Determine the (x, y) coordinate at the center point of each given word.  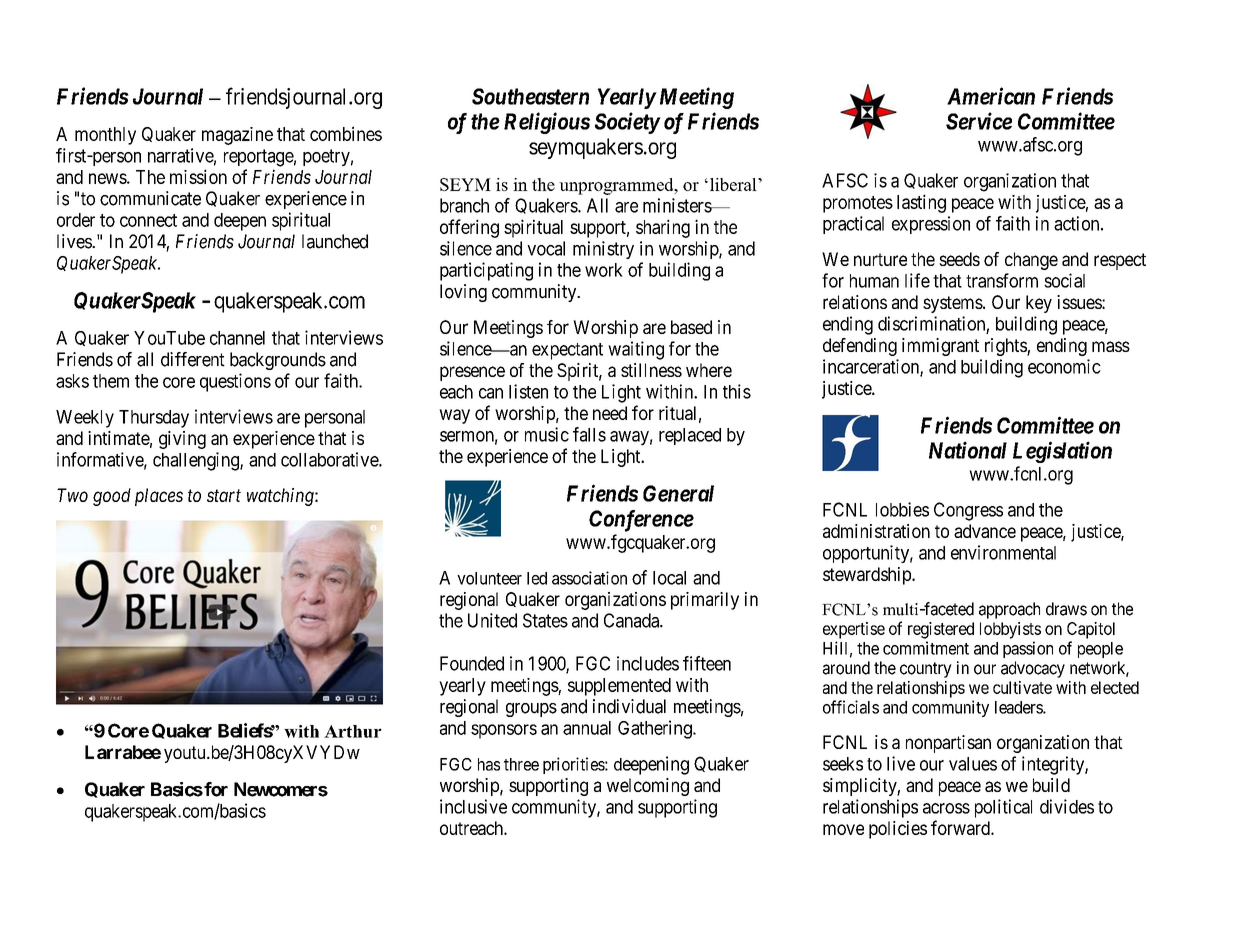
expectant (567, 351)
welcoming (648, 787)
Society (627, 123)
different (193, 359)
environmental (1003, 552)
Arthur (353, 731)
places (159, 497)
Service (979, 121)
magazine (237, 136)
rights (1006, 347)
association (589, 578)
